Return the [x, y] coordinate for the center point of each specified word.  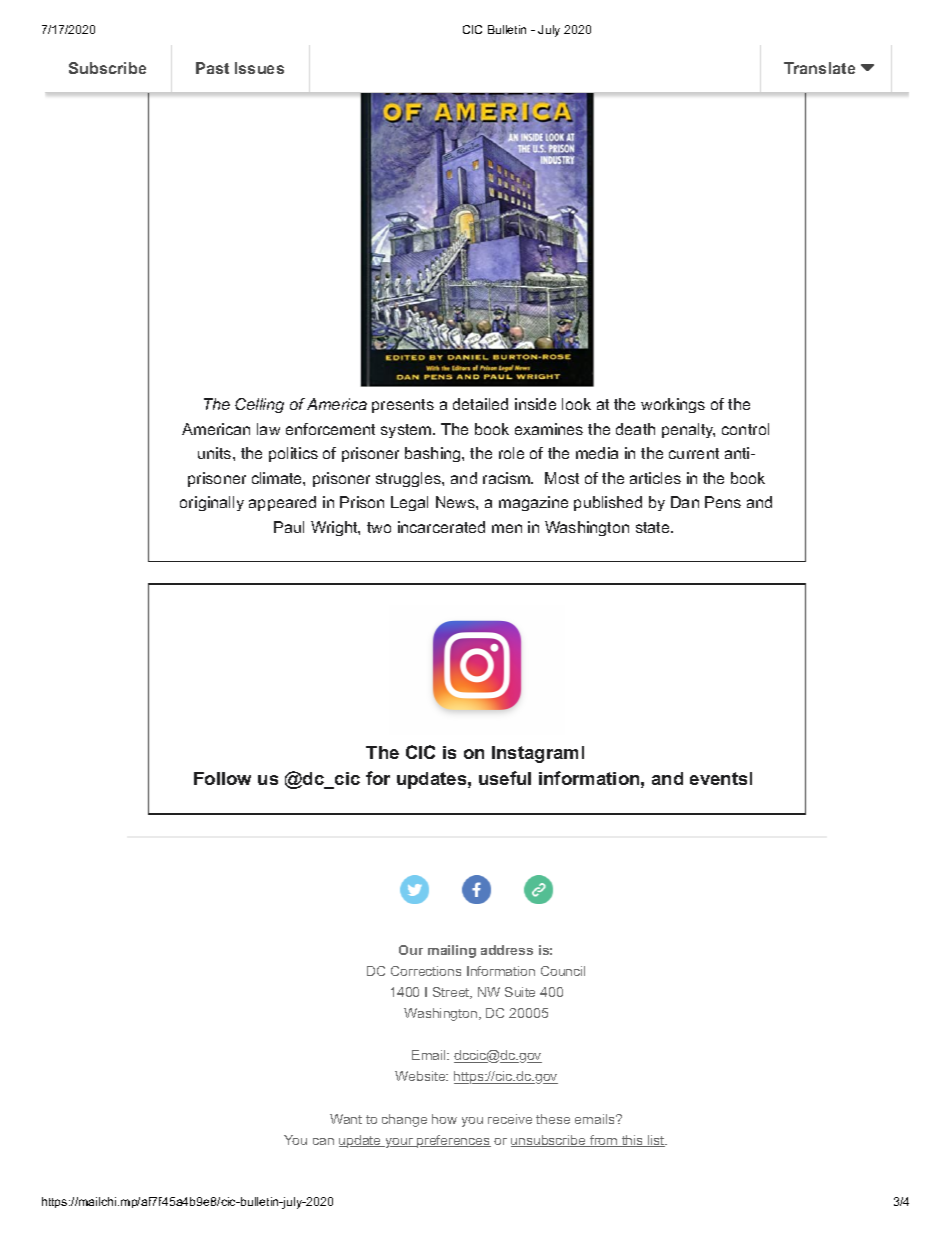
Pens [723, 502]
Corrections [426, 971]
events [718, 778]
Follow [222, 778]
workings [673, 405]
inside [535, 404]
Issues [259, 68]
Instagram [535, 754]
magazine [533, 503]
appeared [282, 503]
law [268, 429]
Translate [819, 68]
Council [563, 971]
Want [346, 1119]
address [507, 950]
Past [212, 68]
